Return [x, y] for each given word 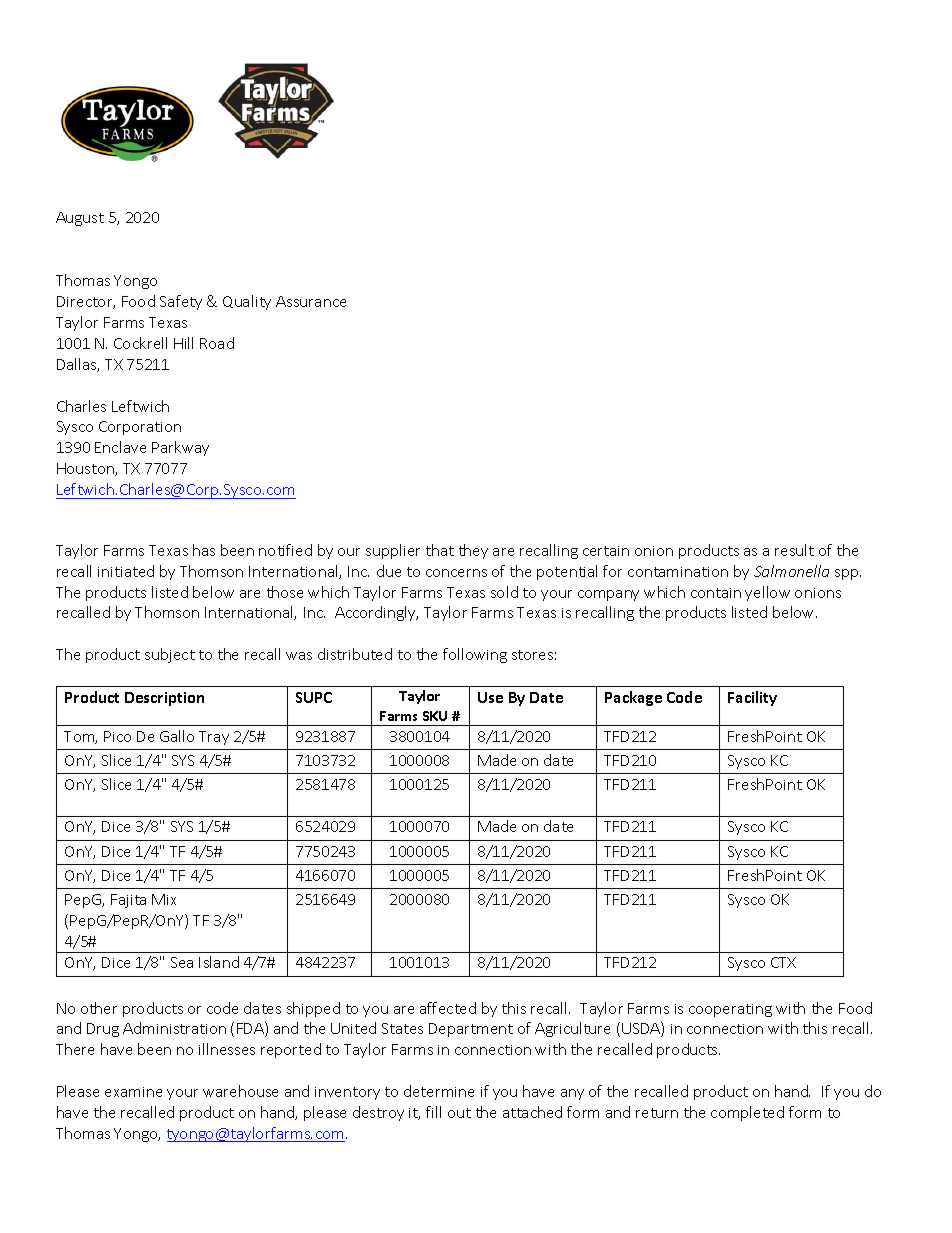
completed [747, 1113]
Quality [247, 302]
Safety [181, 302]
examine [133, 1092]
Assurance [311, 301]
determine [439, 1091]
